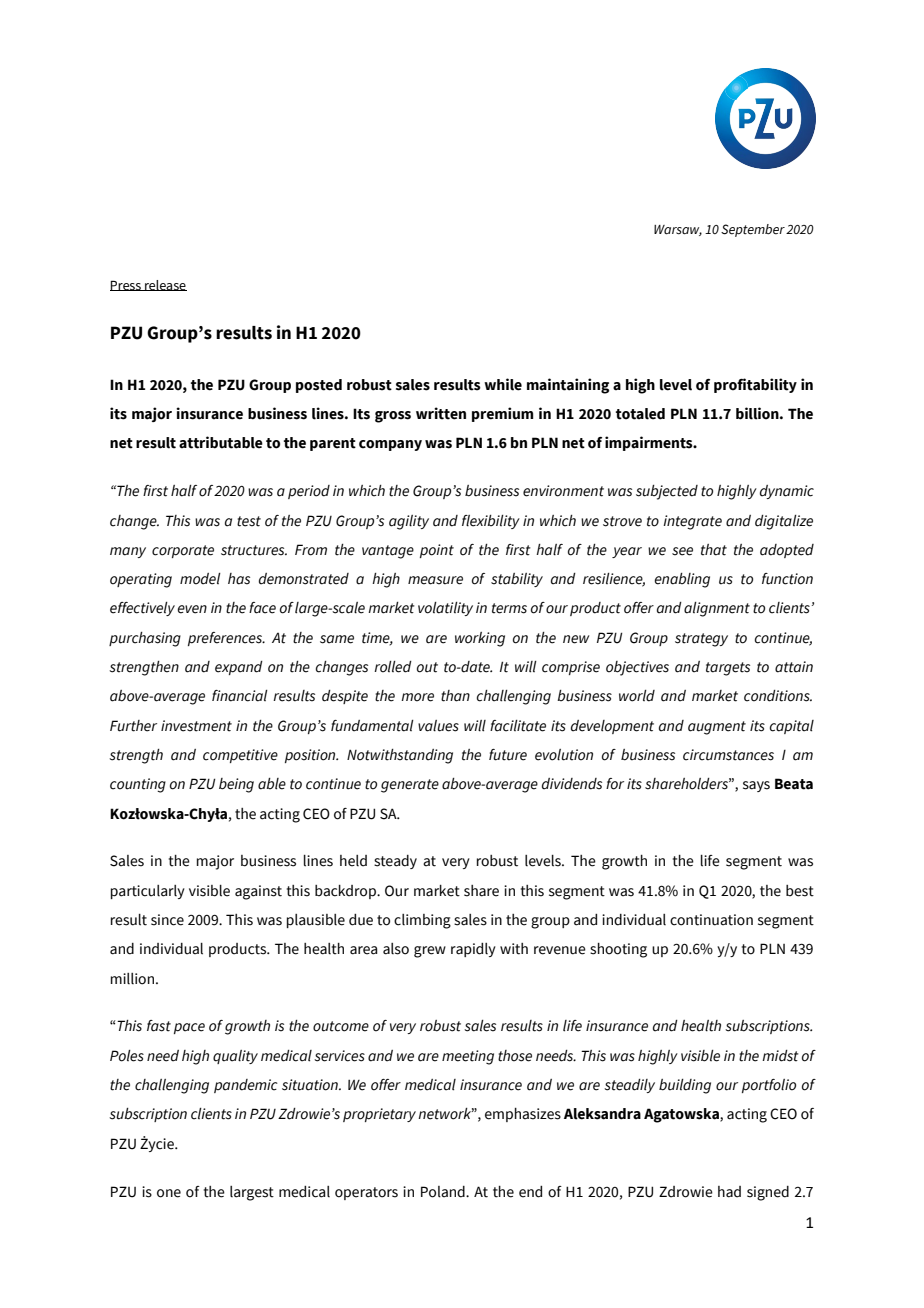  I want to click on September, so click(753, 230).
